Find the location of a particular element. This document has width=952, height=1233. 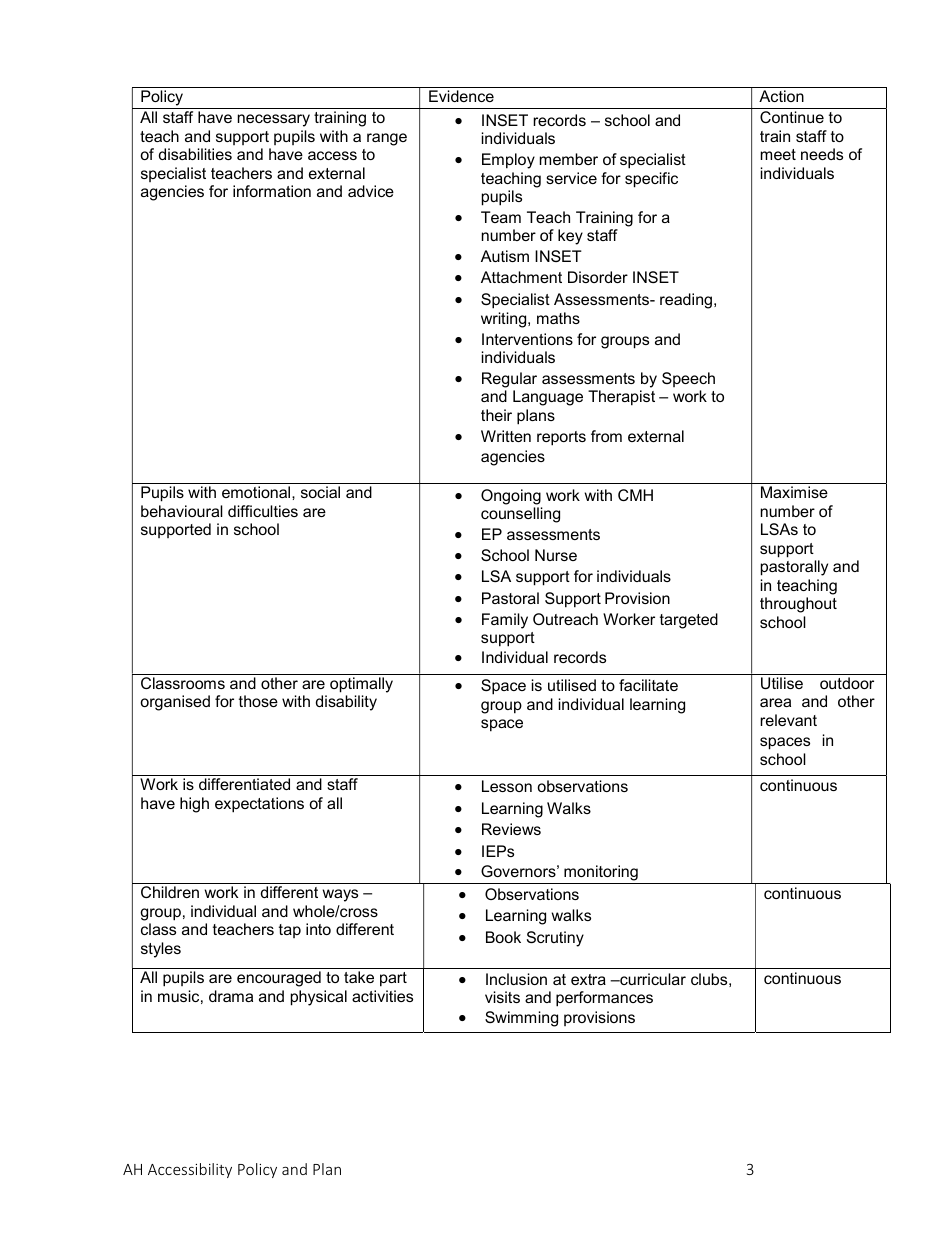

Nurse is located at coordinates (556, 555).
